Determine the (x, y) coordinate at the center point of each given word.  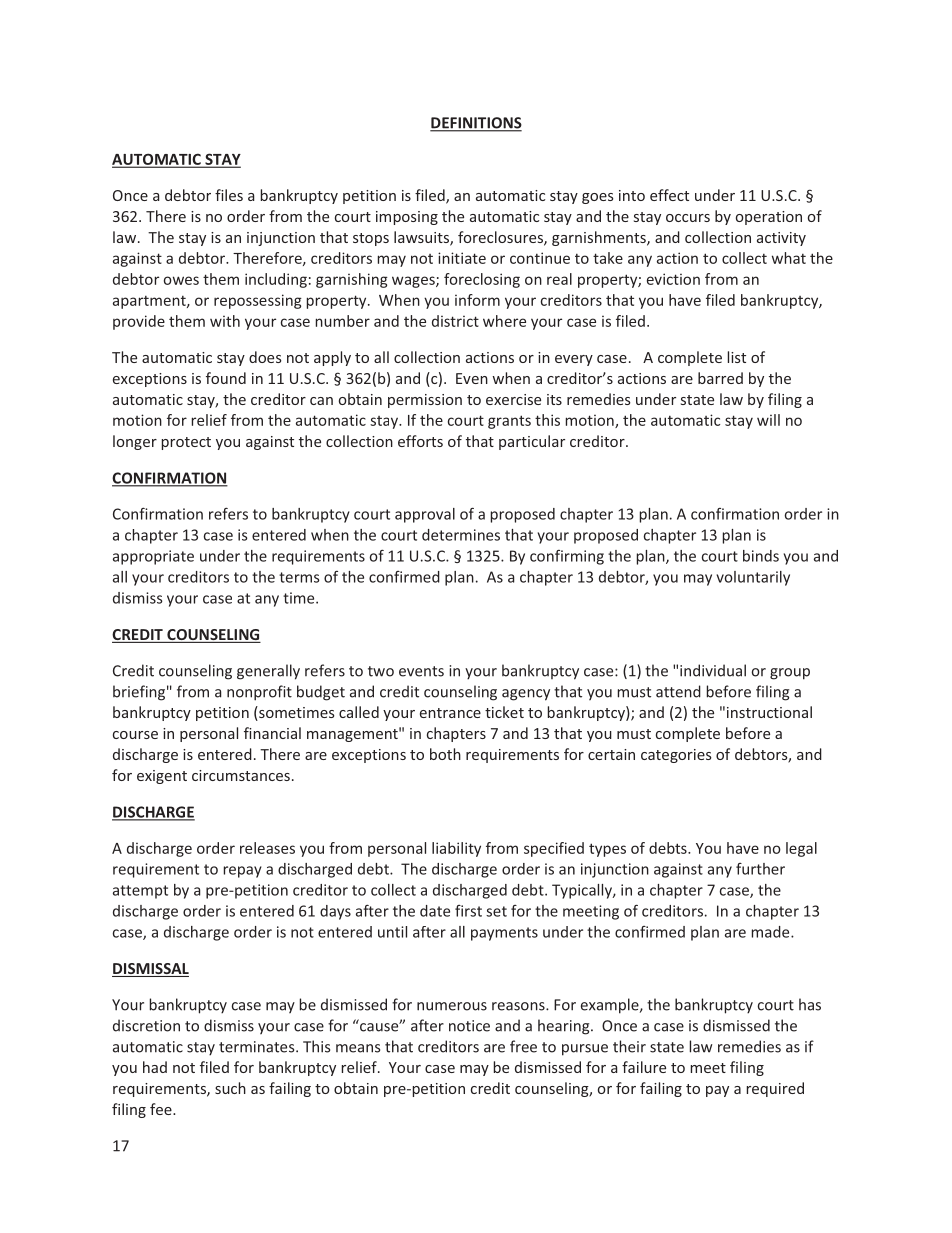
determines (461, 535)
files (229, 195)
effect (669, 195)
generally (268, 672)
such (230, 1088)
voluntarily (753, 578)
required (775, 1089)
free (523, 1046)
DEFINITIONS (476, 124)
